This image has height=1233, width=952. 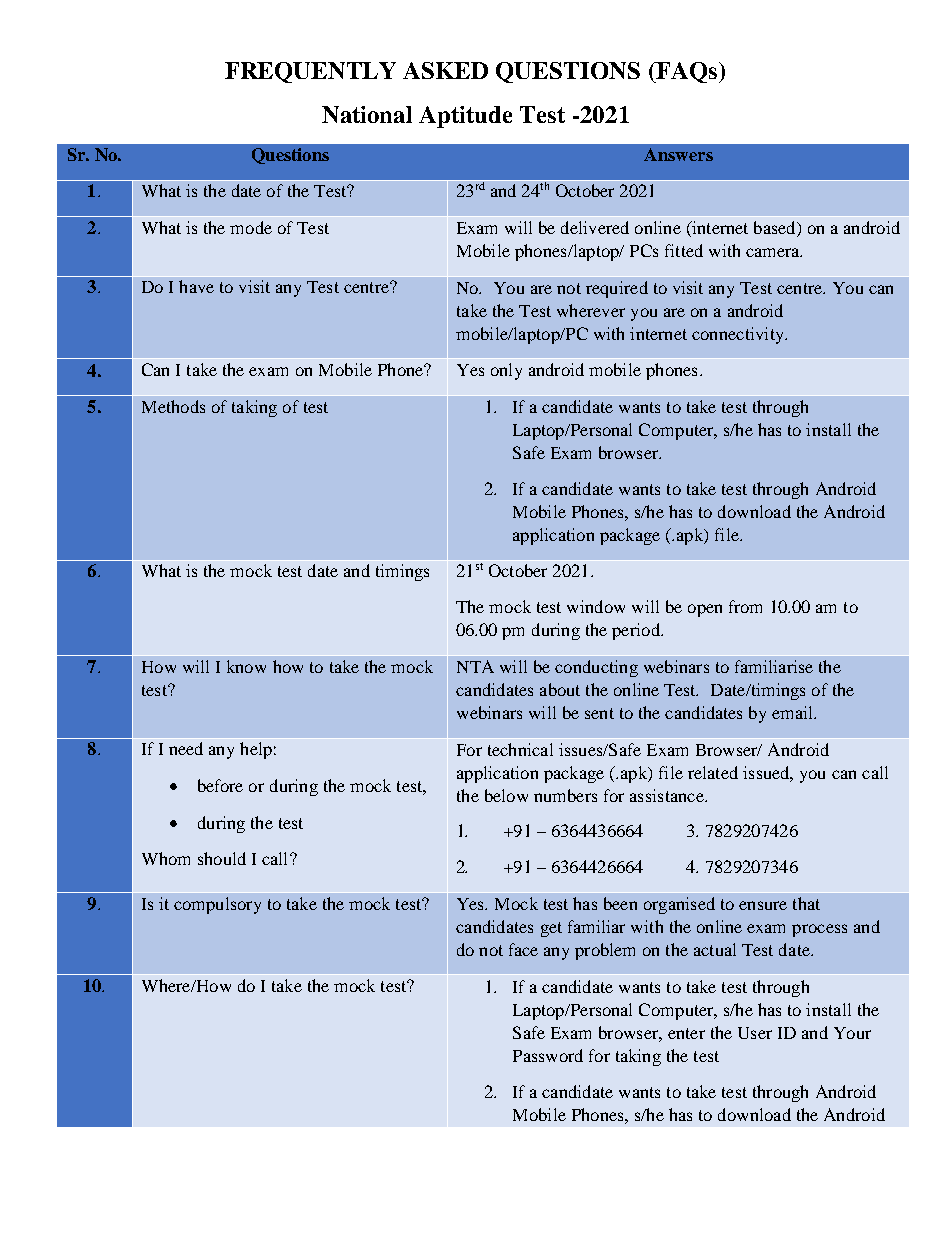 I want to click on FREQUENTLY, so click(x=310, y=72).
